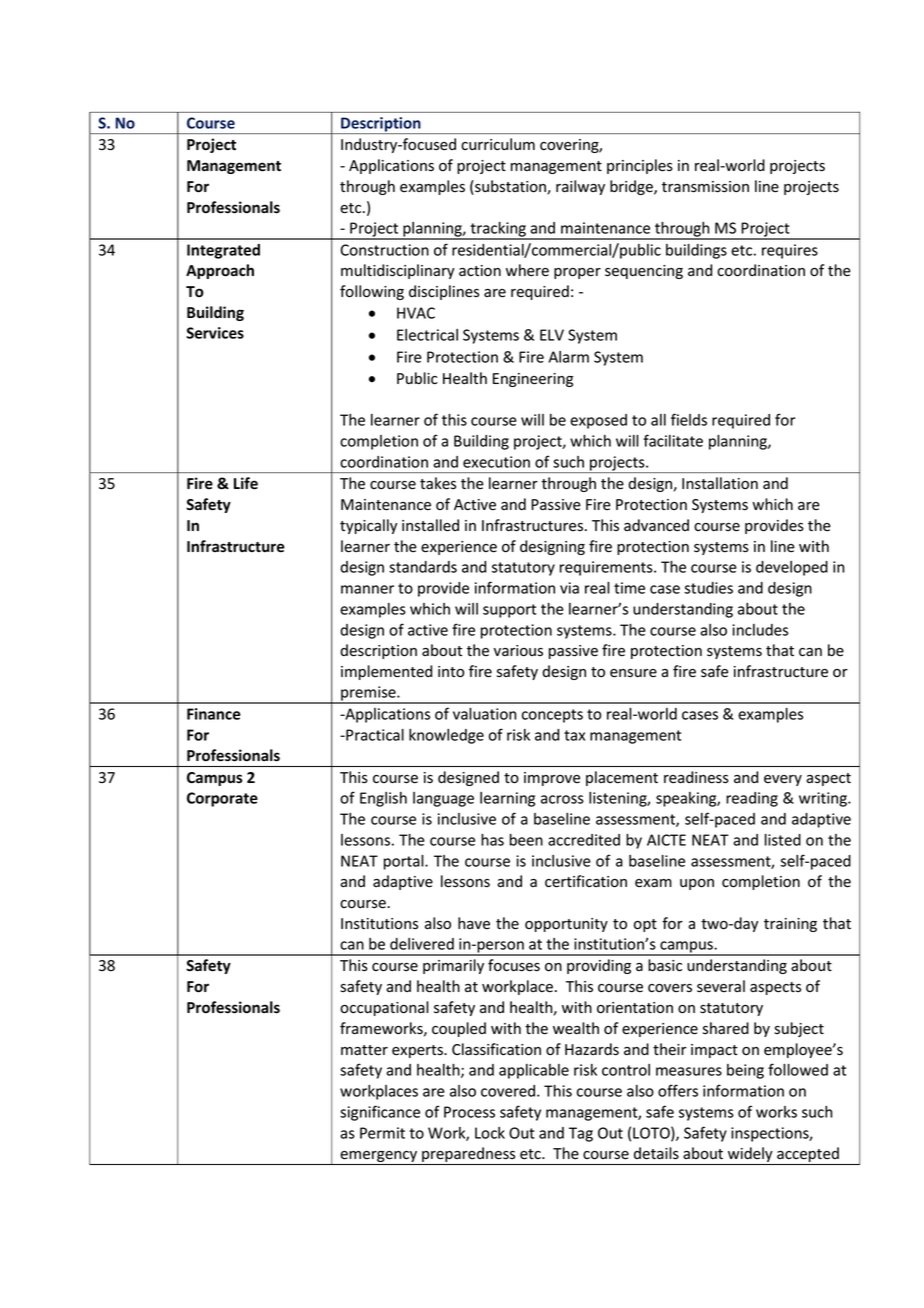 This image has height=1308, width=924. What do you see at coordinates (386, 672) in the image?
I see `implemented` at bounding box center [386, 672].
